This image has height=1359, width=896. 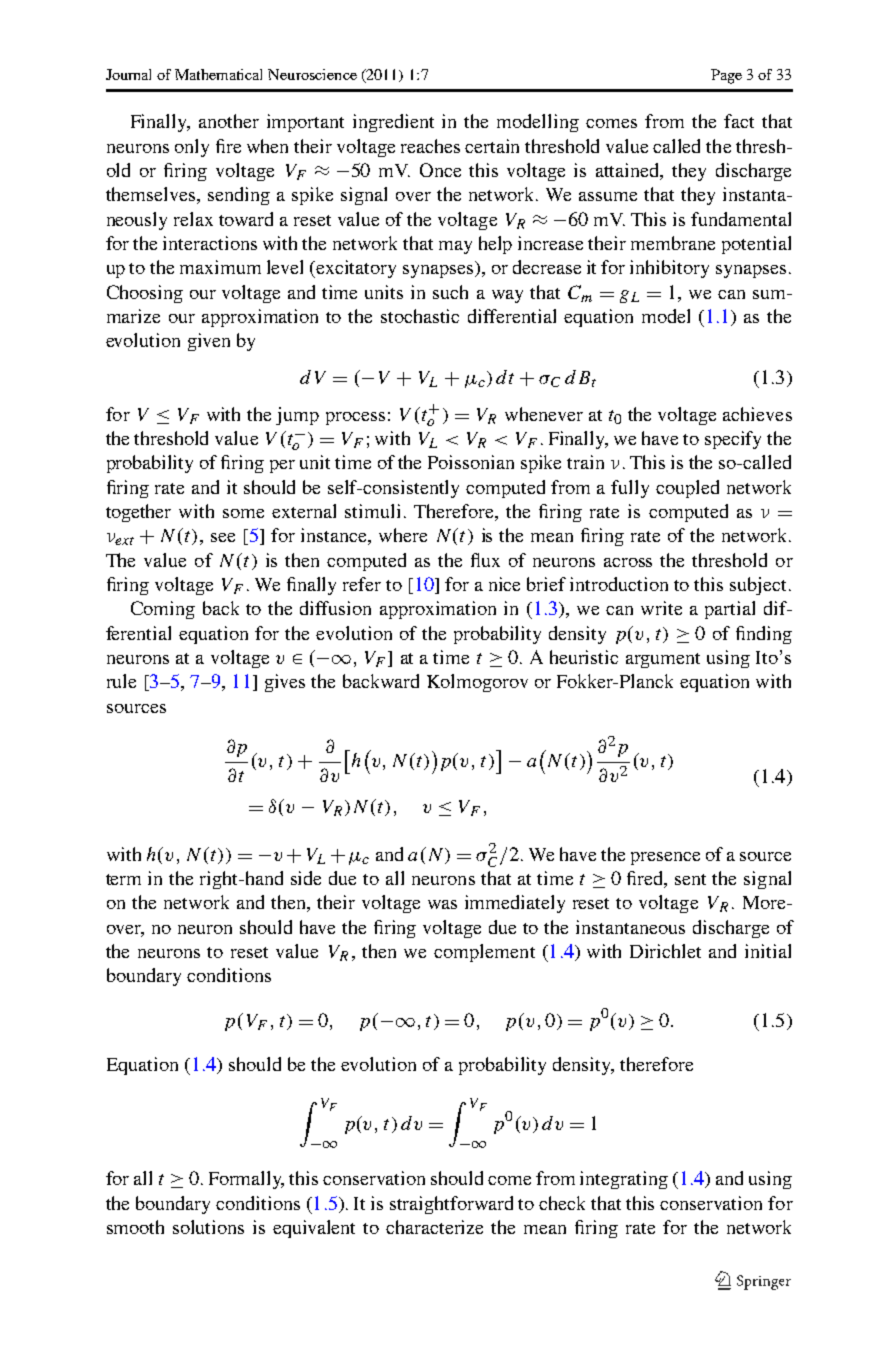 What do you see at coordinates (739, 121) in the image?
I see `fact` at bounding box center [739, 121].
